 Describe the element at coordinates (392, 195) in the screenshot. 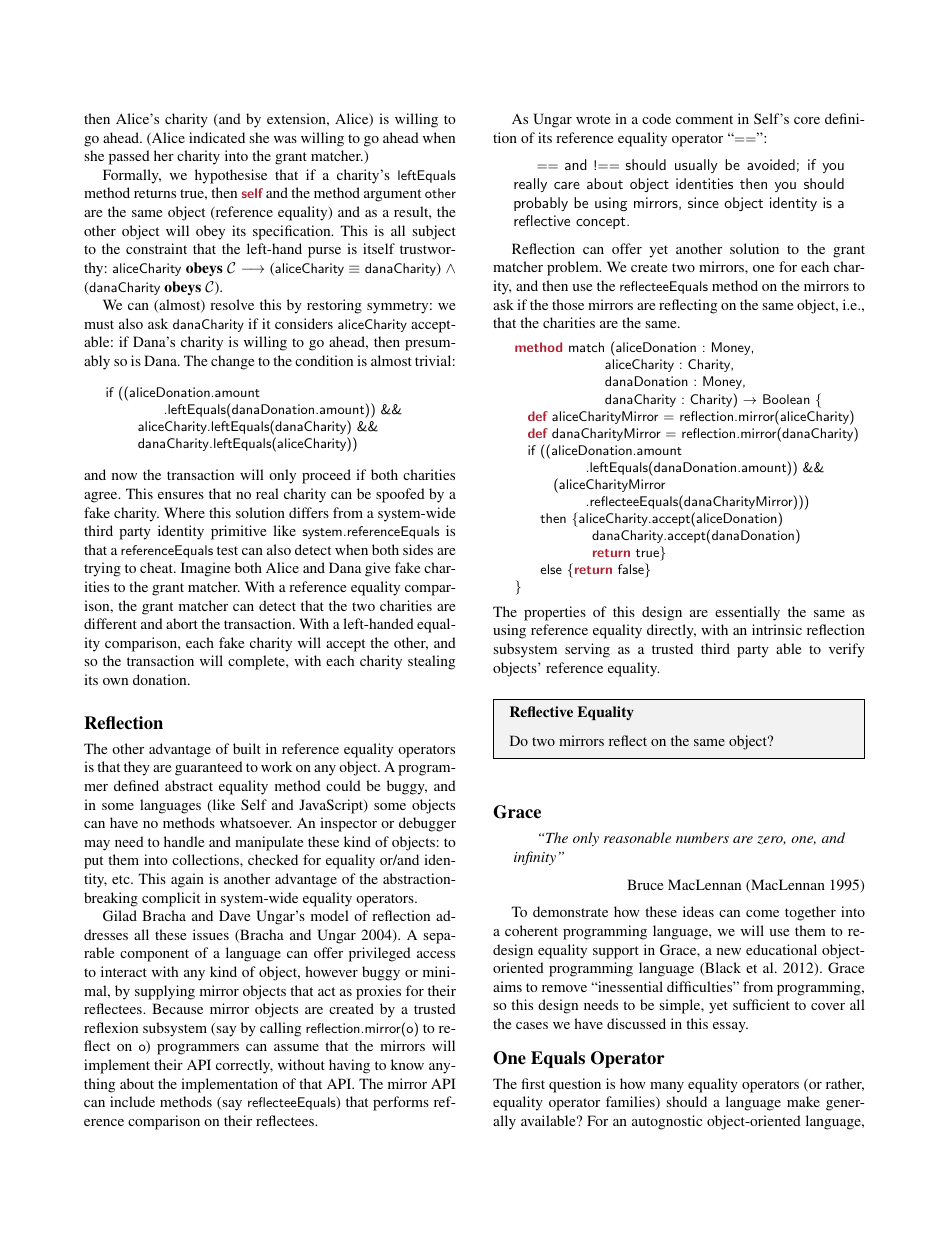

I see `argument` at that location.
